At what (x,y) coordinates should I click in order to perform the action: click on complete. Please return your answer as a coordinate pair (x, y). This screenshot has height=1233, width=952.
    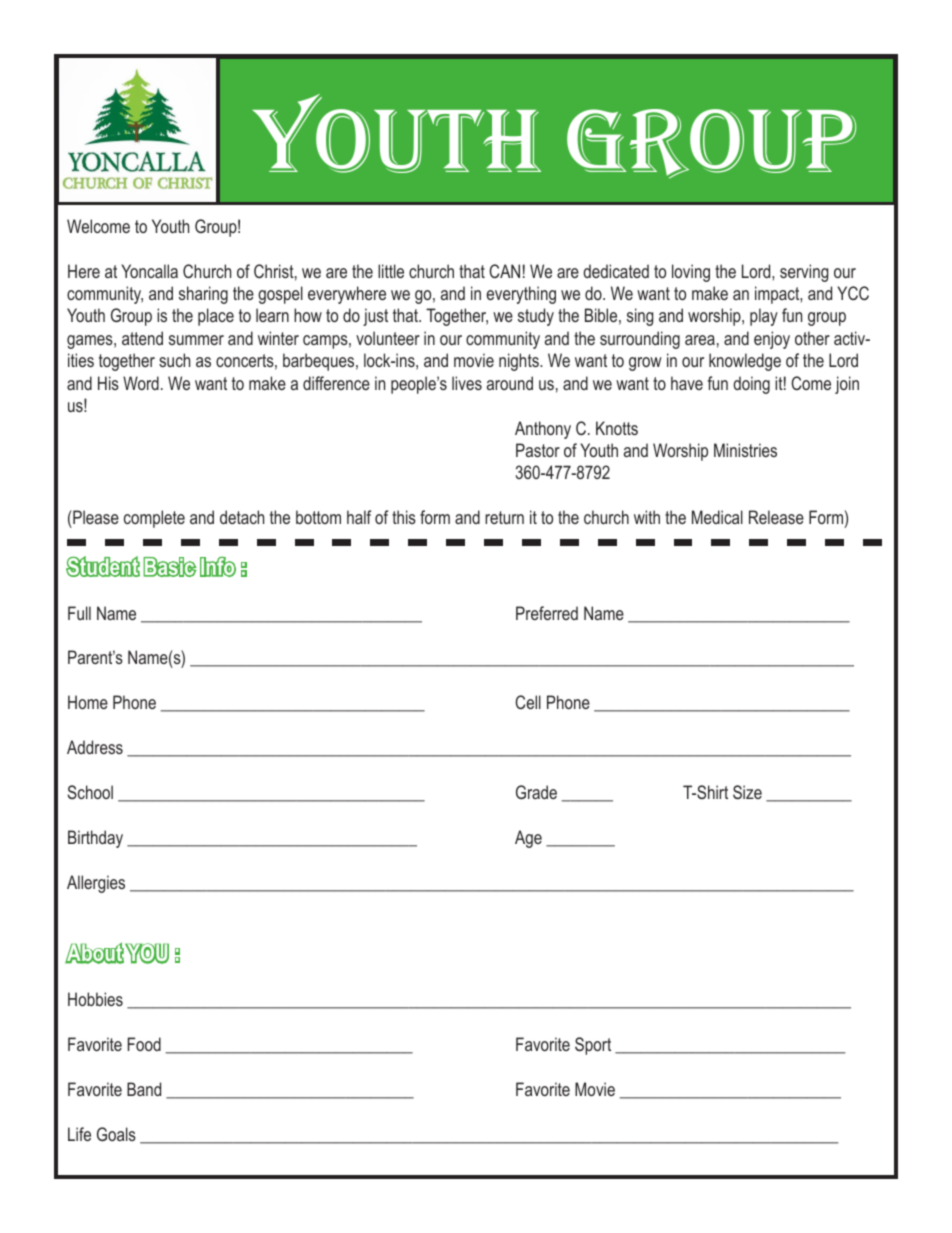
    Looking at the image, I should click on (154, 519).
